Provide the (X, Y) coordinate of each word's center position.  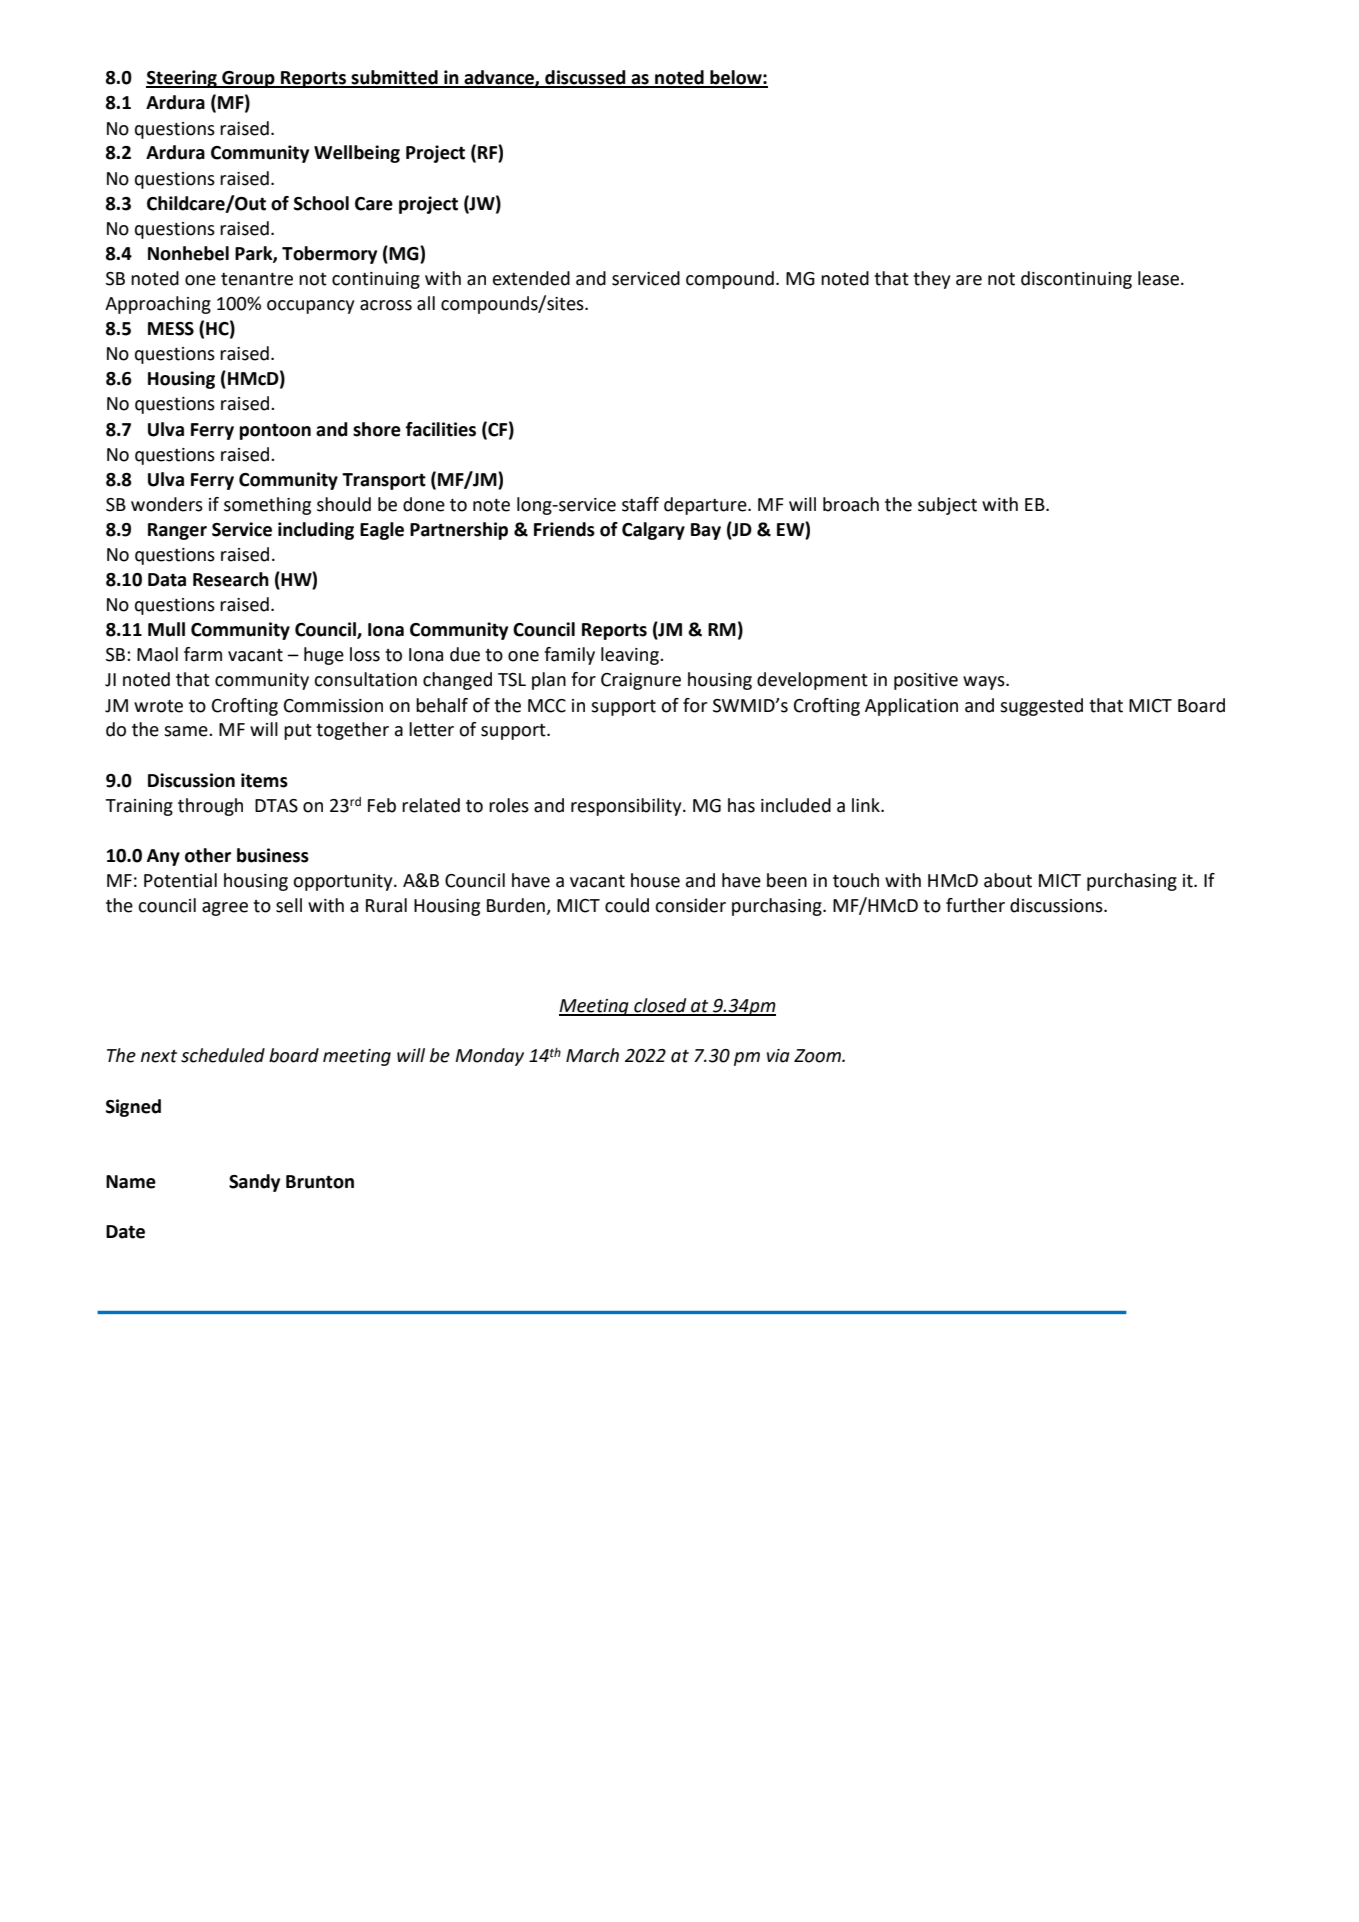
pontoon (275, 431)
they (931, 280)
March (592, 1055)
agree (225, 909)
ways (985, 683)
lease (1160, 278)
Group (248, 79)
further (975, 905)
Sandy (254, 1183)
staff (640, 504)
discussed (585, 78)
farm (203, 654)
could (627, 905)
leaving (631, 656)
